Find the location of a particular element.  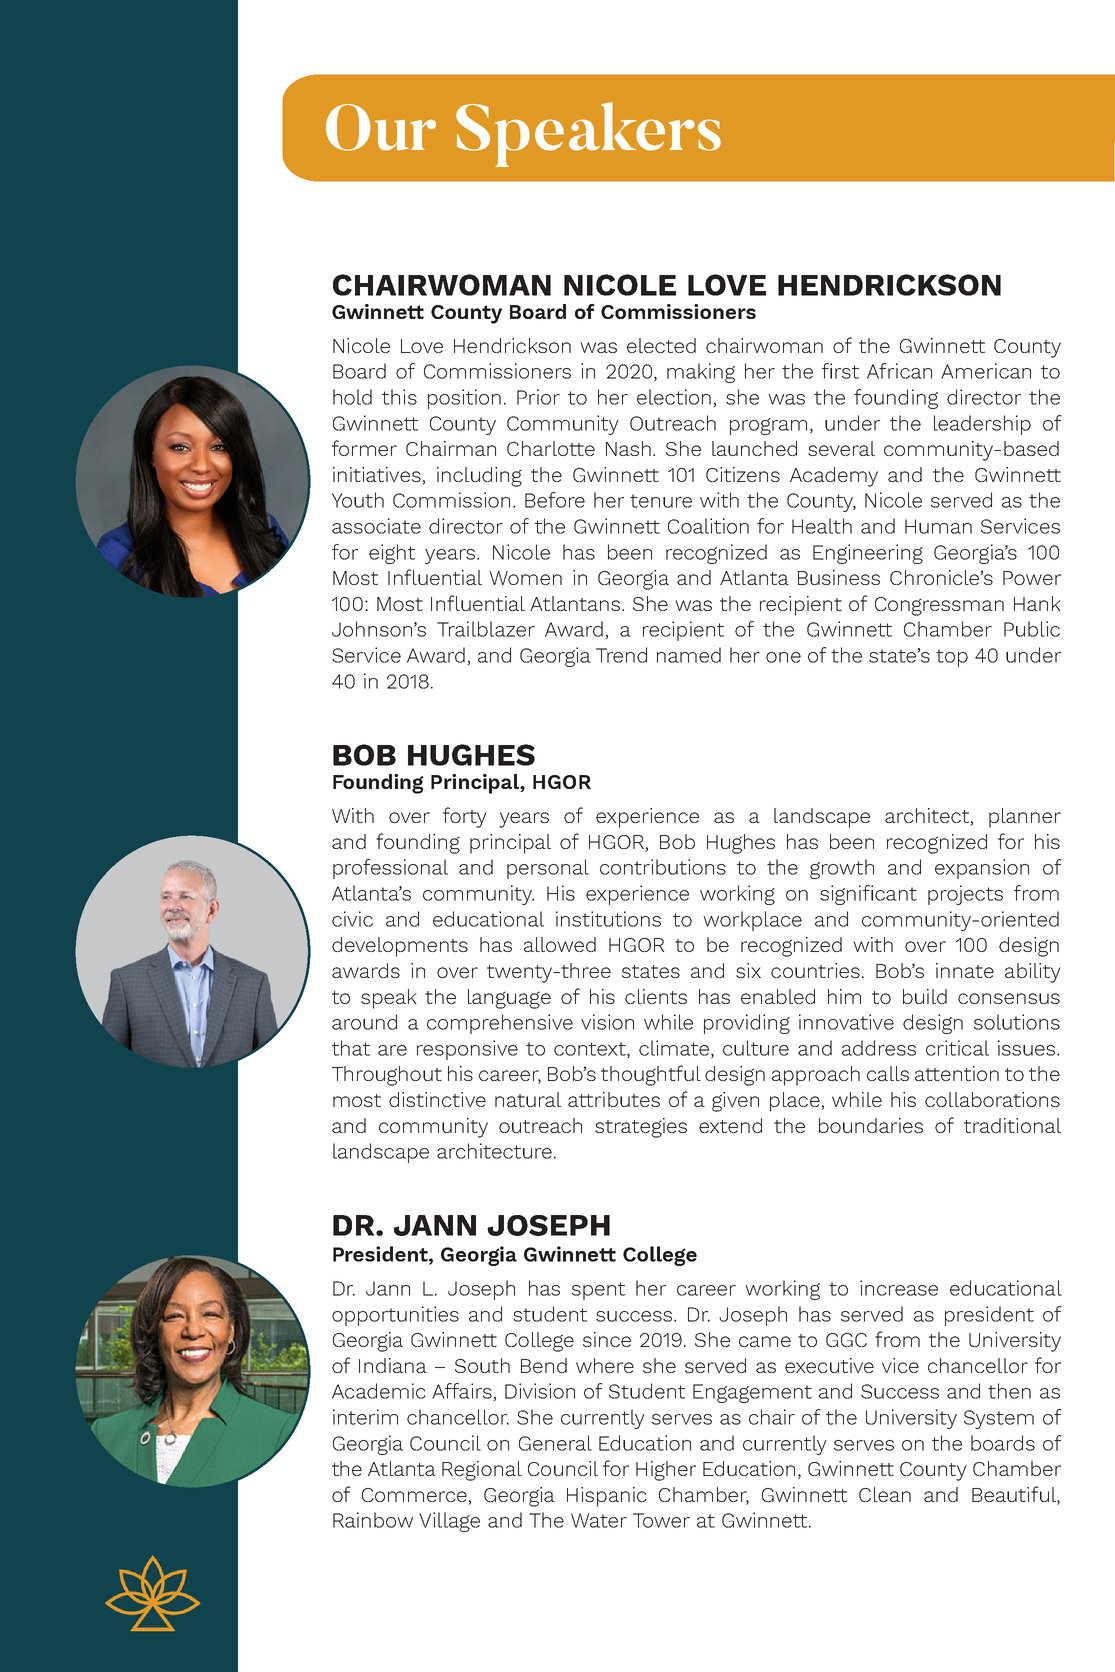

named is located at coordinates (689, 655).
